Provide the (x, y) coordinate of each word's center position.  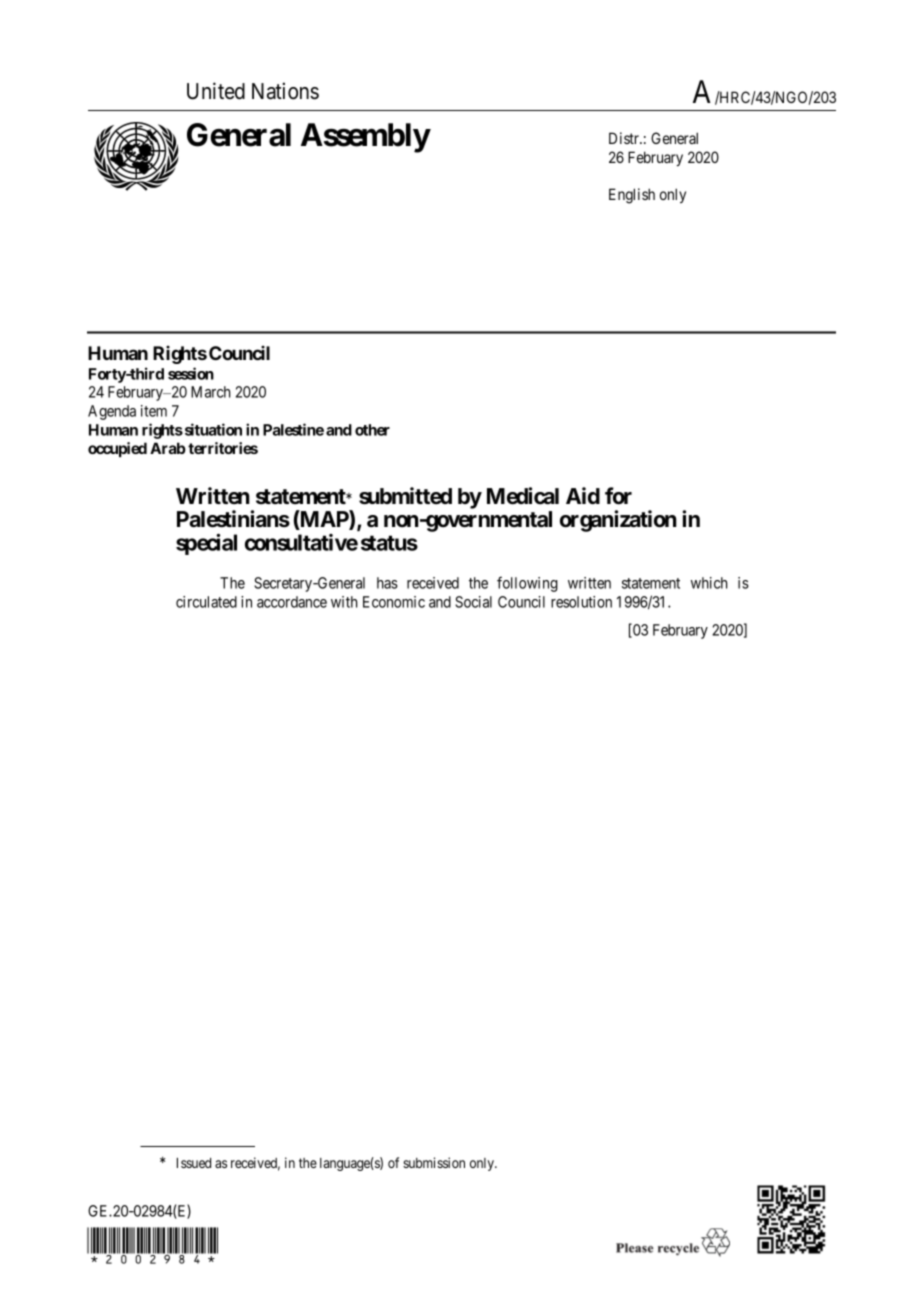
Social (473, 602)
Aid (583, 495)
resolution (581, 602)
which (709, 583)
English (632, 196)
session (191, 373)
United (216, 91)
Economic (394, 602)
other (372, 430)
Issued (194, 1163)
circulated (206, 602)
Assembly (365, 138)
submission (434, 1162)
